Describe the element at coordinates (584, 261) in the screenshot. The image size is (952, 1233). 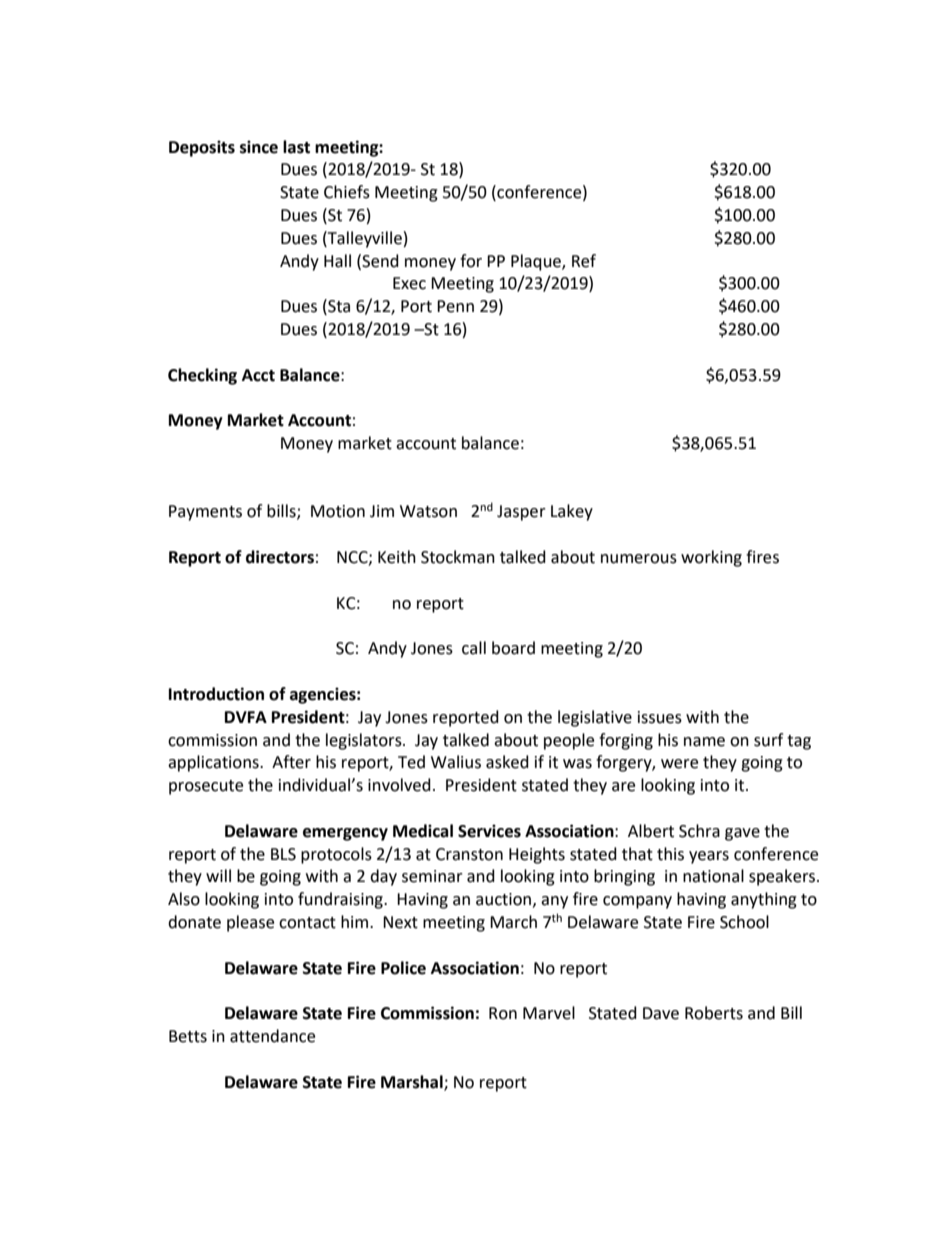
I see `Ref` at that location.
